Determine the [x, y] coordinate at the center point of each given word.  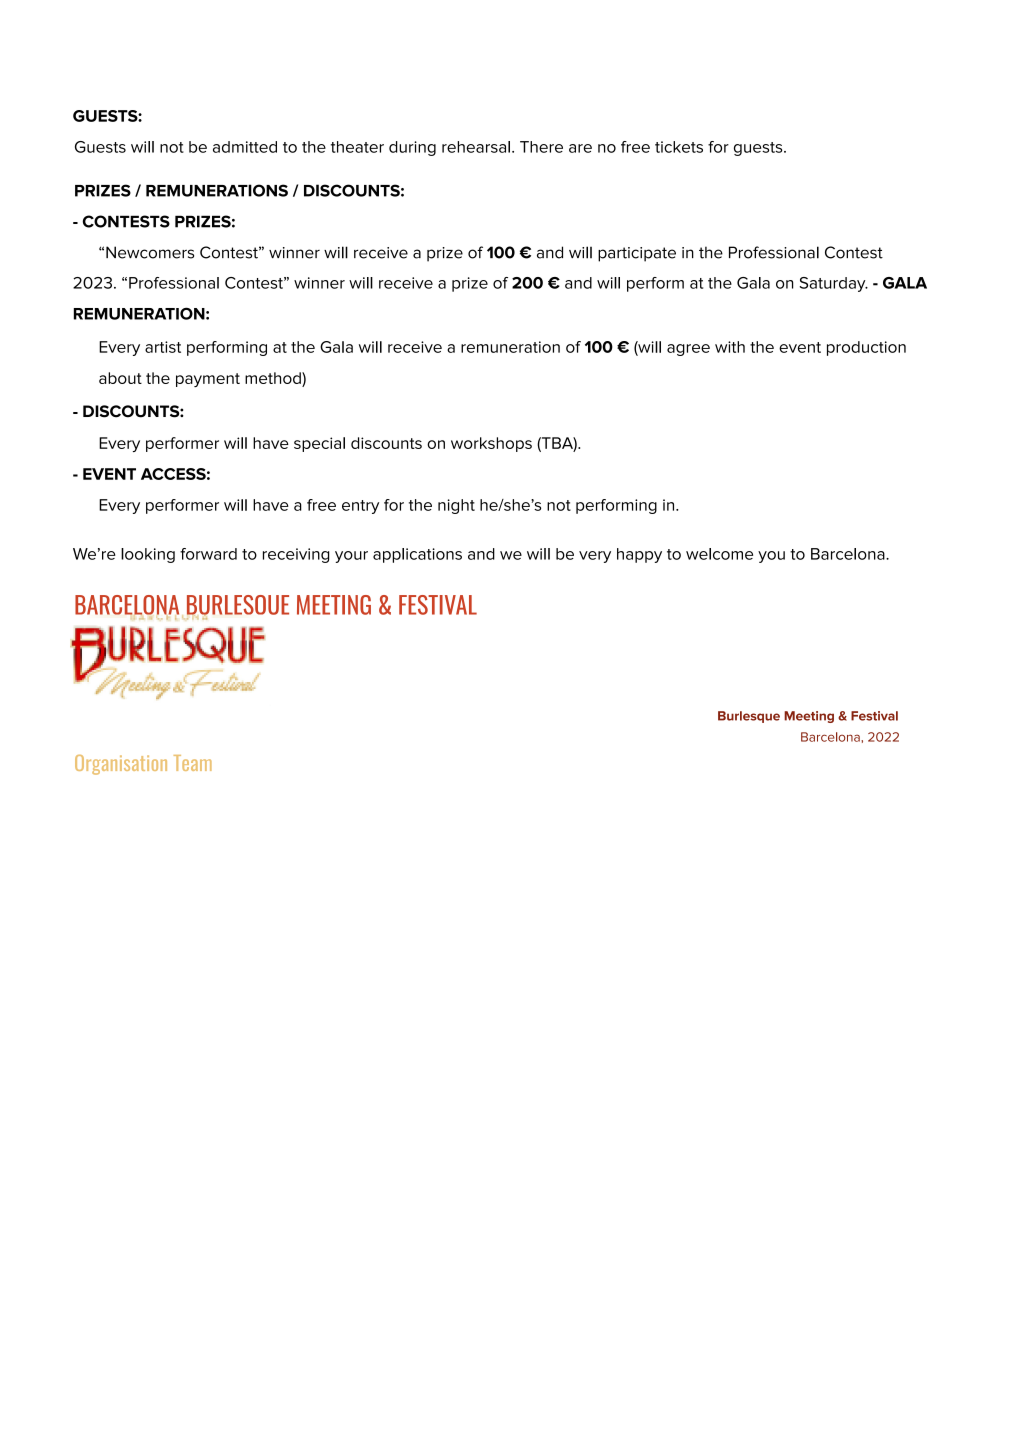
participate [637, 254]
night [456, 506]
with [730, 347]
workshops [491, 444]
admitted [245, 147]
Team [193, 763]
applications [417, 555]
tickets [679, 147]
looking [148, 555]
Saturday [834, 284]
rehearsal [476, 147]
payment [208, 380]
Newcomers [150, 252]
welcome [719, 554]
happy [639, 555]
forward [208, 554]
